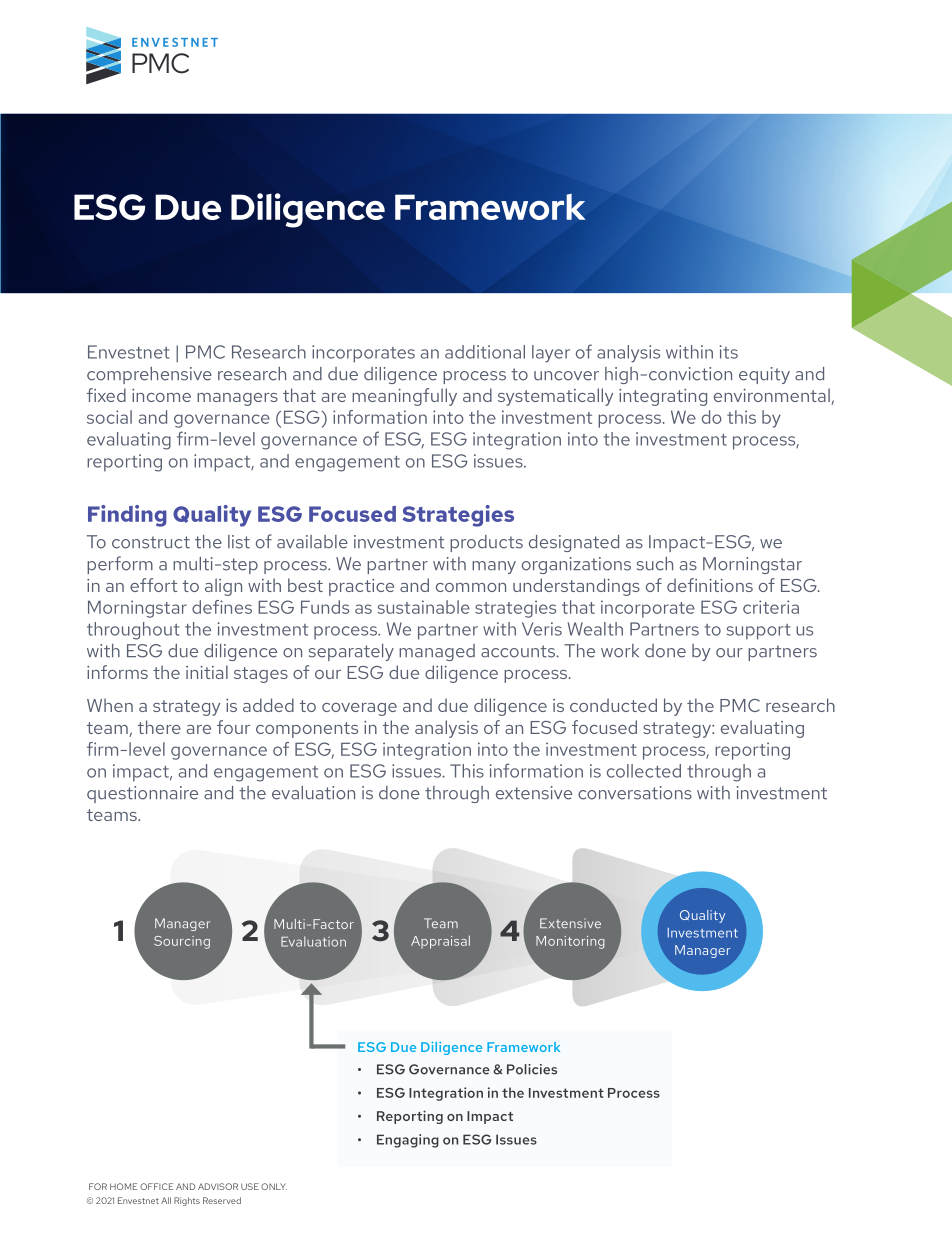 The height and width of the page is (1233, 952). I want to click on integrating, so click(663, 397).
